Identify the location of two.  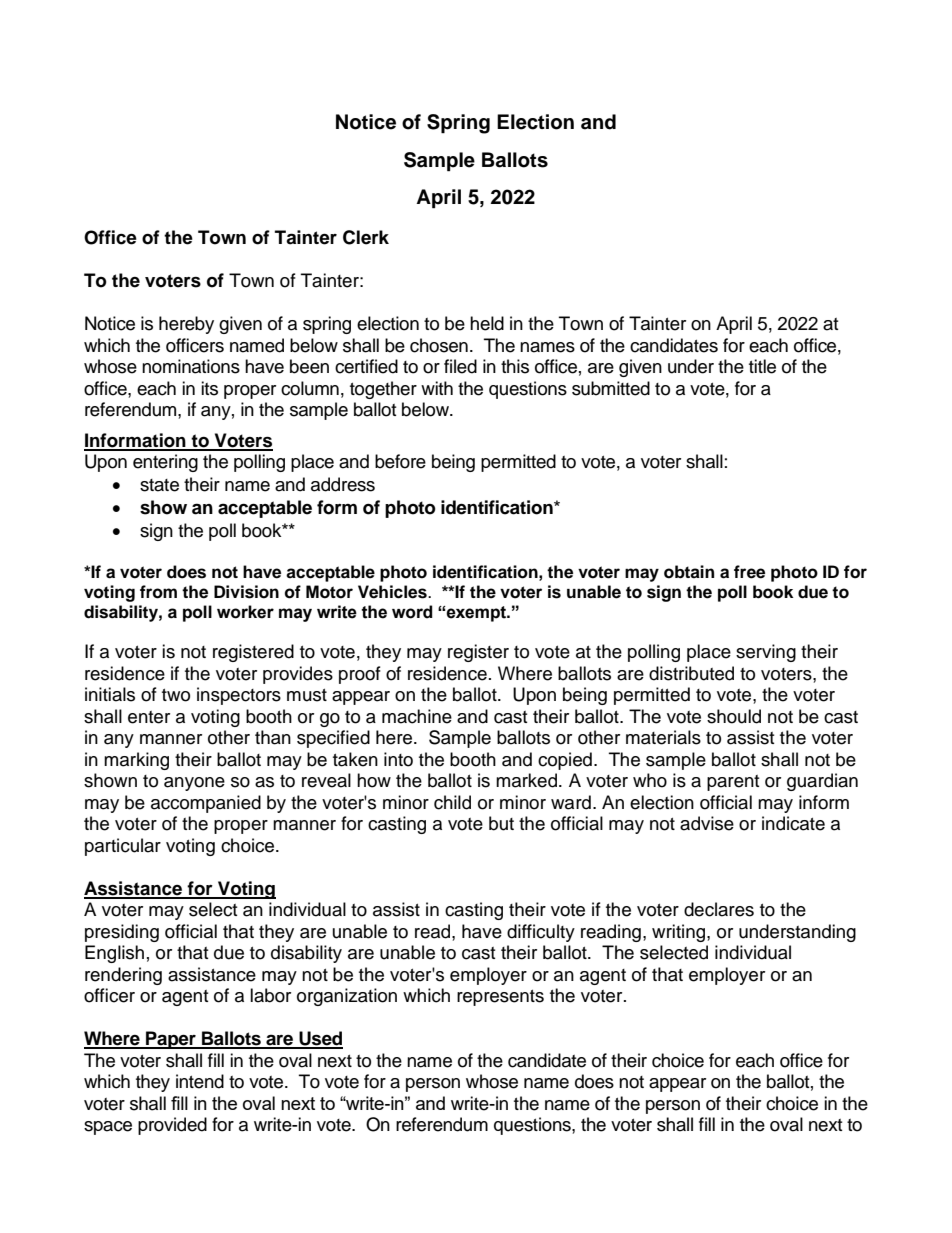
(176, 695).
